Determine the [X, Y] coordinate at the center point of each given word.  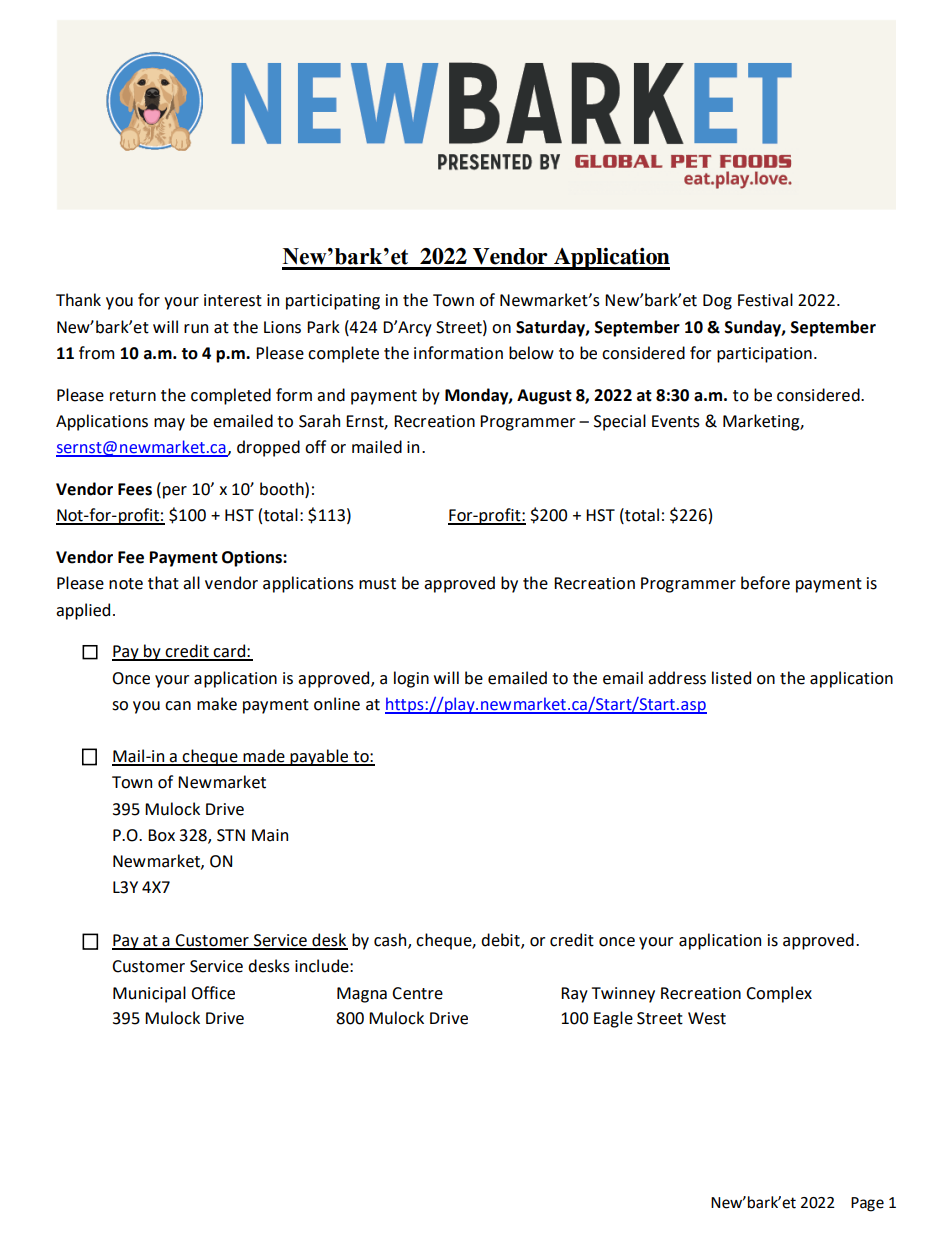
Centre [417, 993]
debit [501, 941]
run [196, 329]
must [377, 584]
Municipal [149, 994]
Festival [765, 300]
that [163, 583]
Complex [779, 994]
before [765, 583]
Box [161, 835]
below [531, 353]
